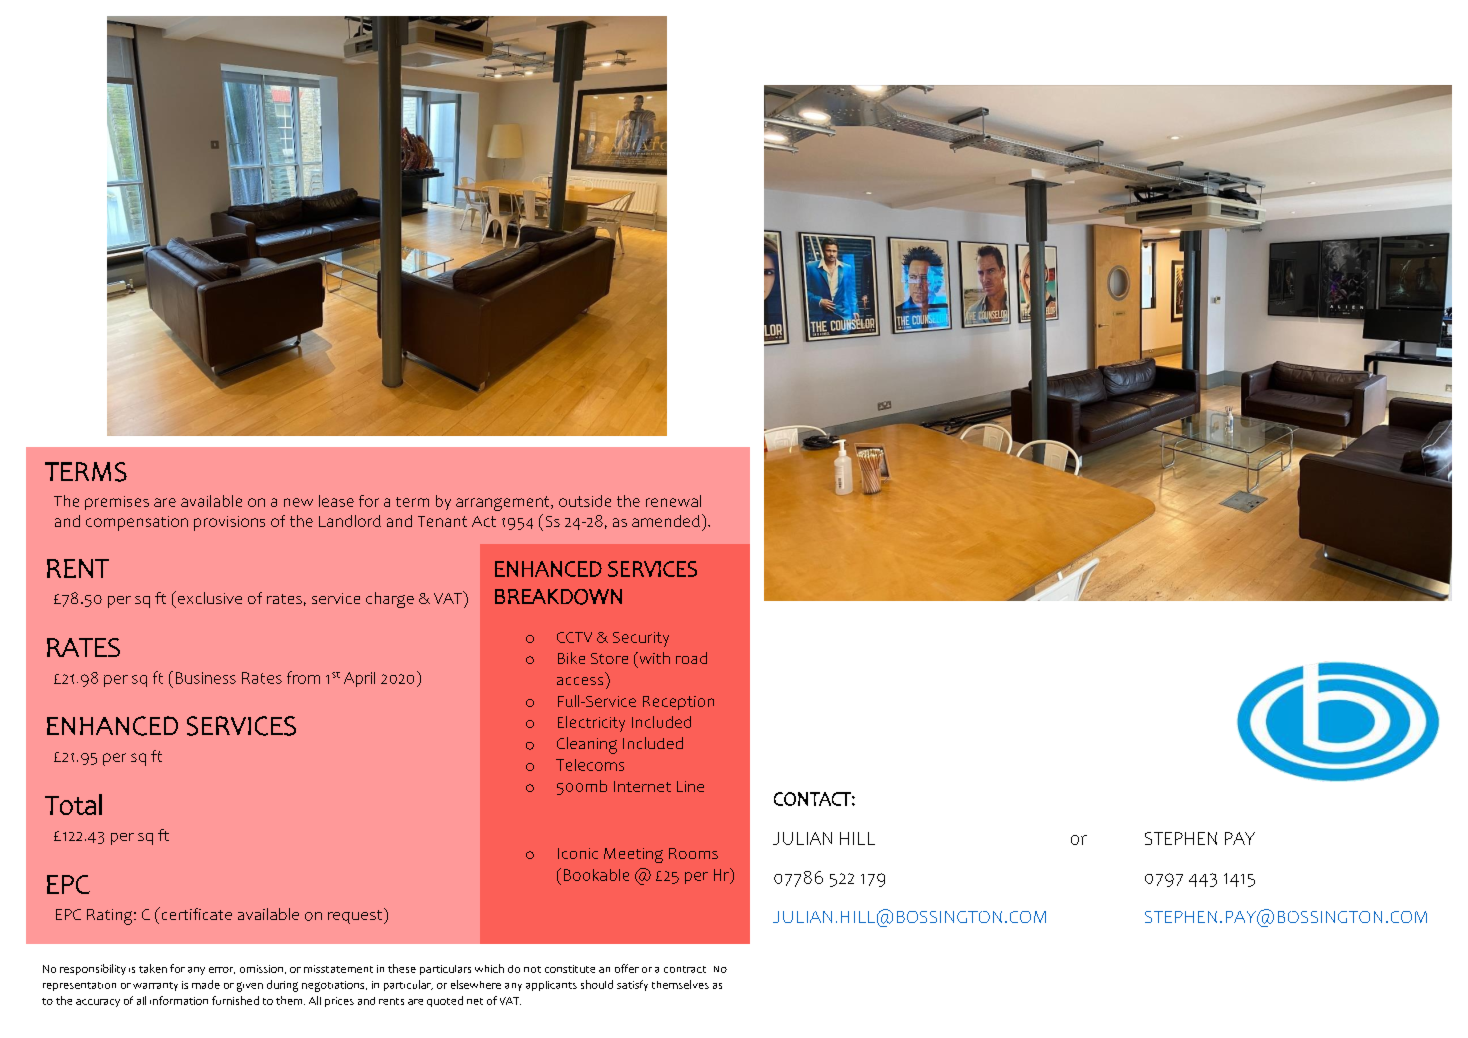  Describe the element at coordinates (359, 679) in the document. I see `April` at that location.
